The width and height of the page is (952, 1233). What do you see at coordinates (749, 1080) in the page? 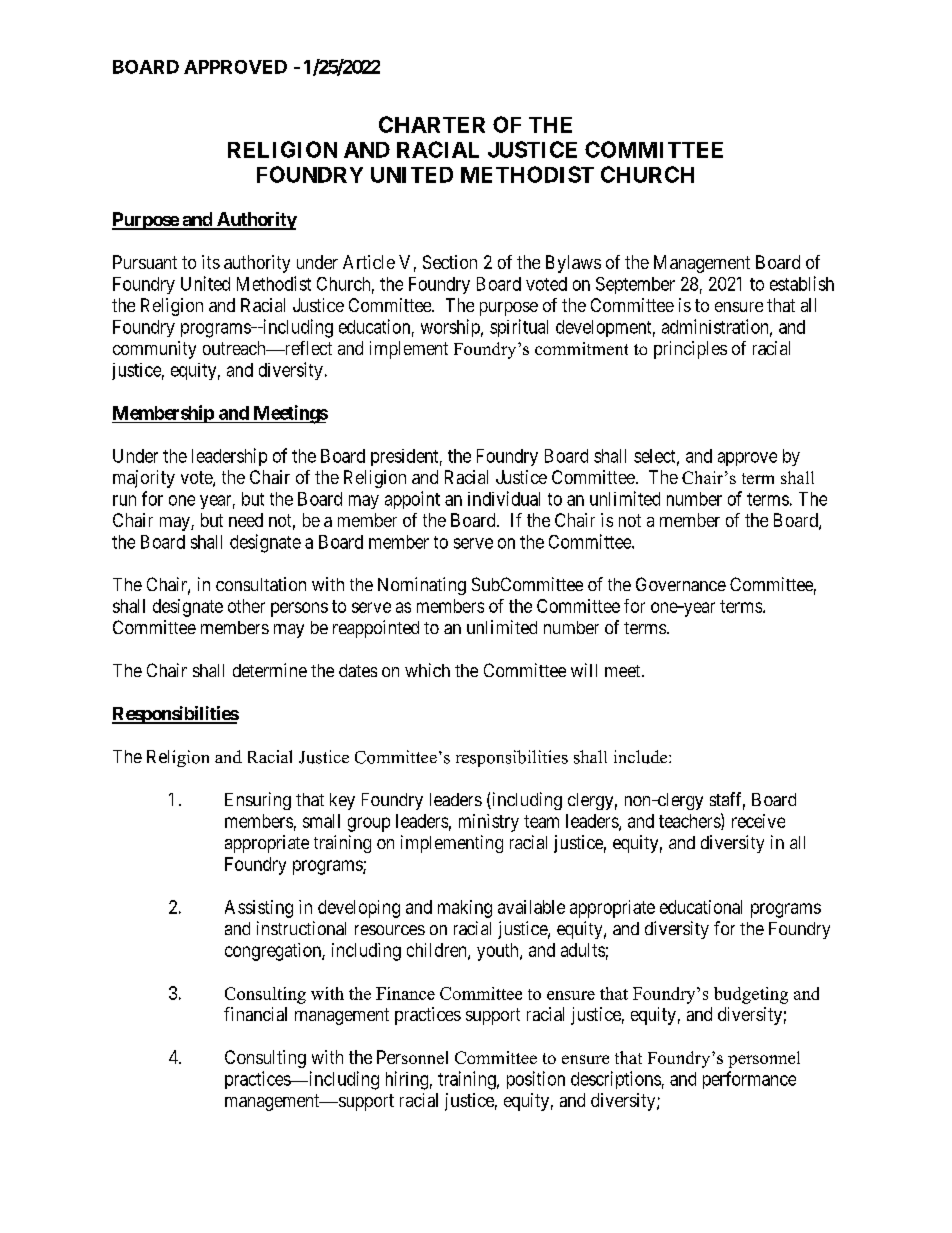
I see `performance` at bounding box center [749, 1080].
